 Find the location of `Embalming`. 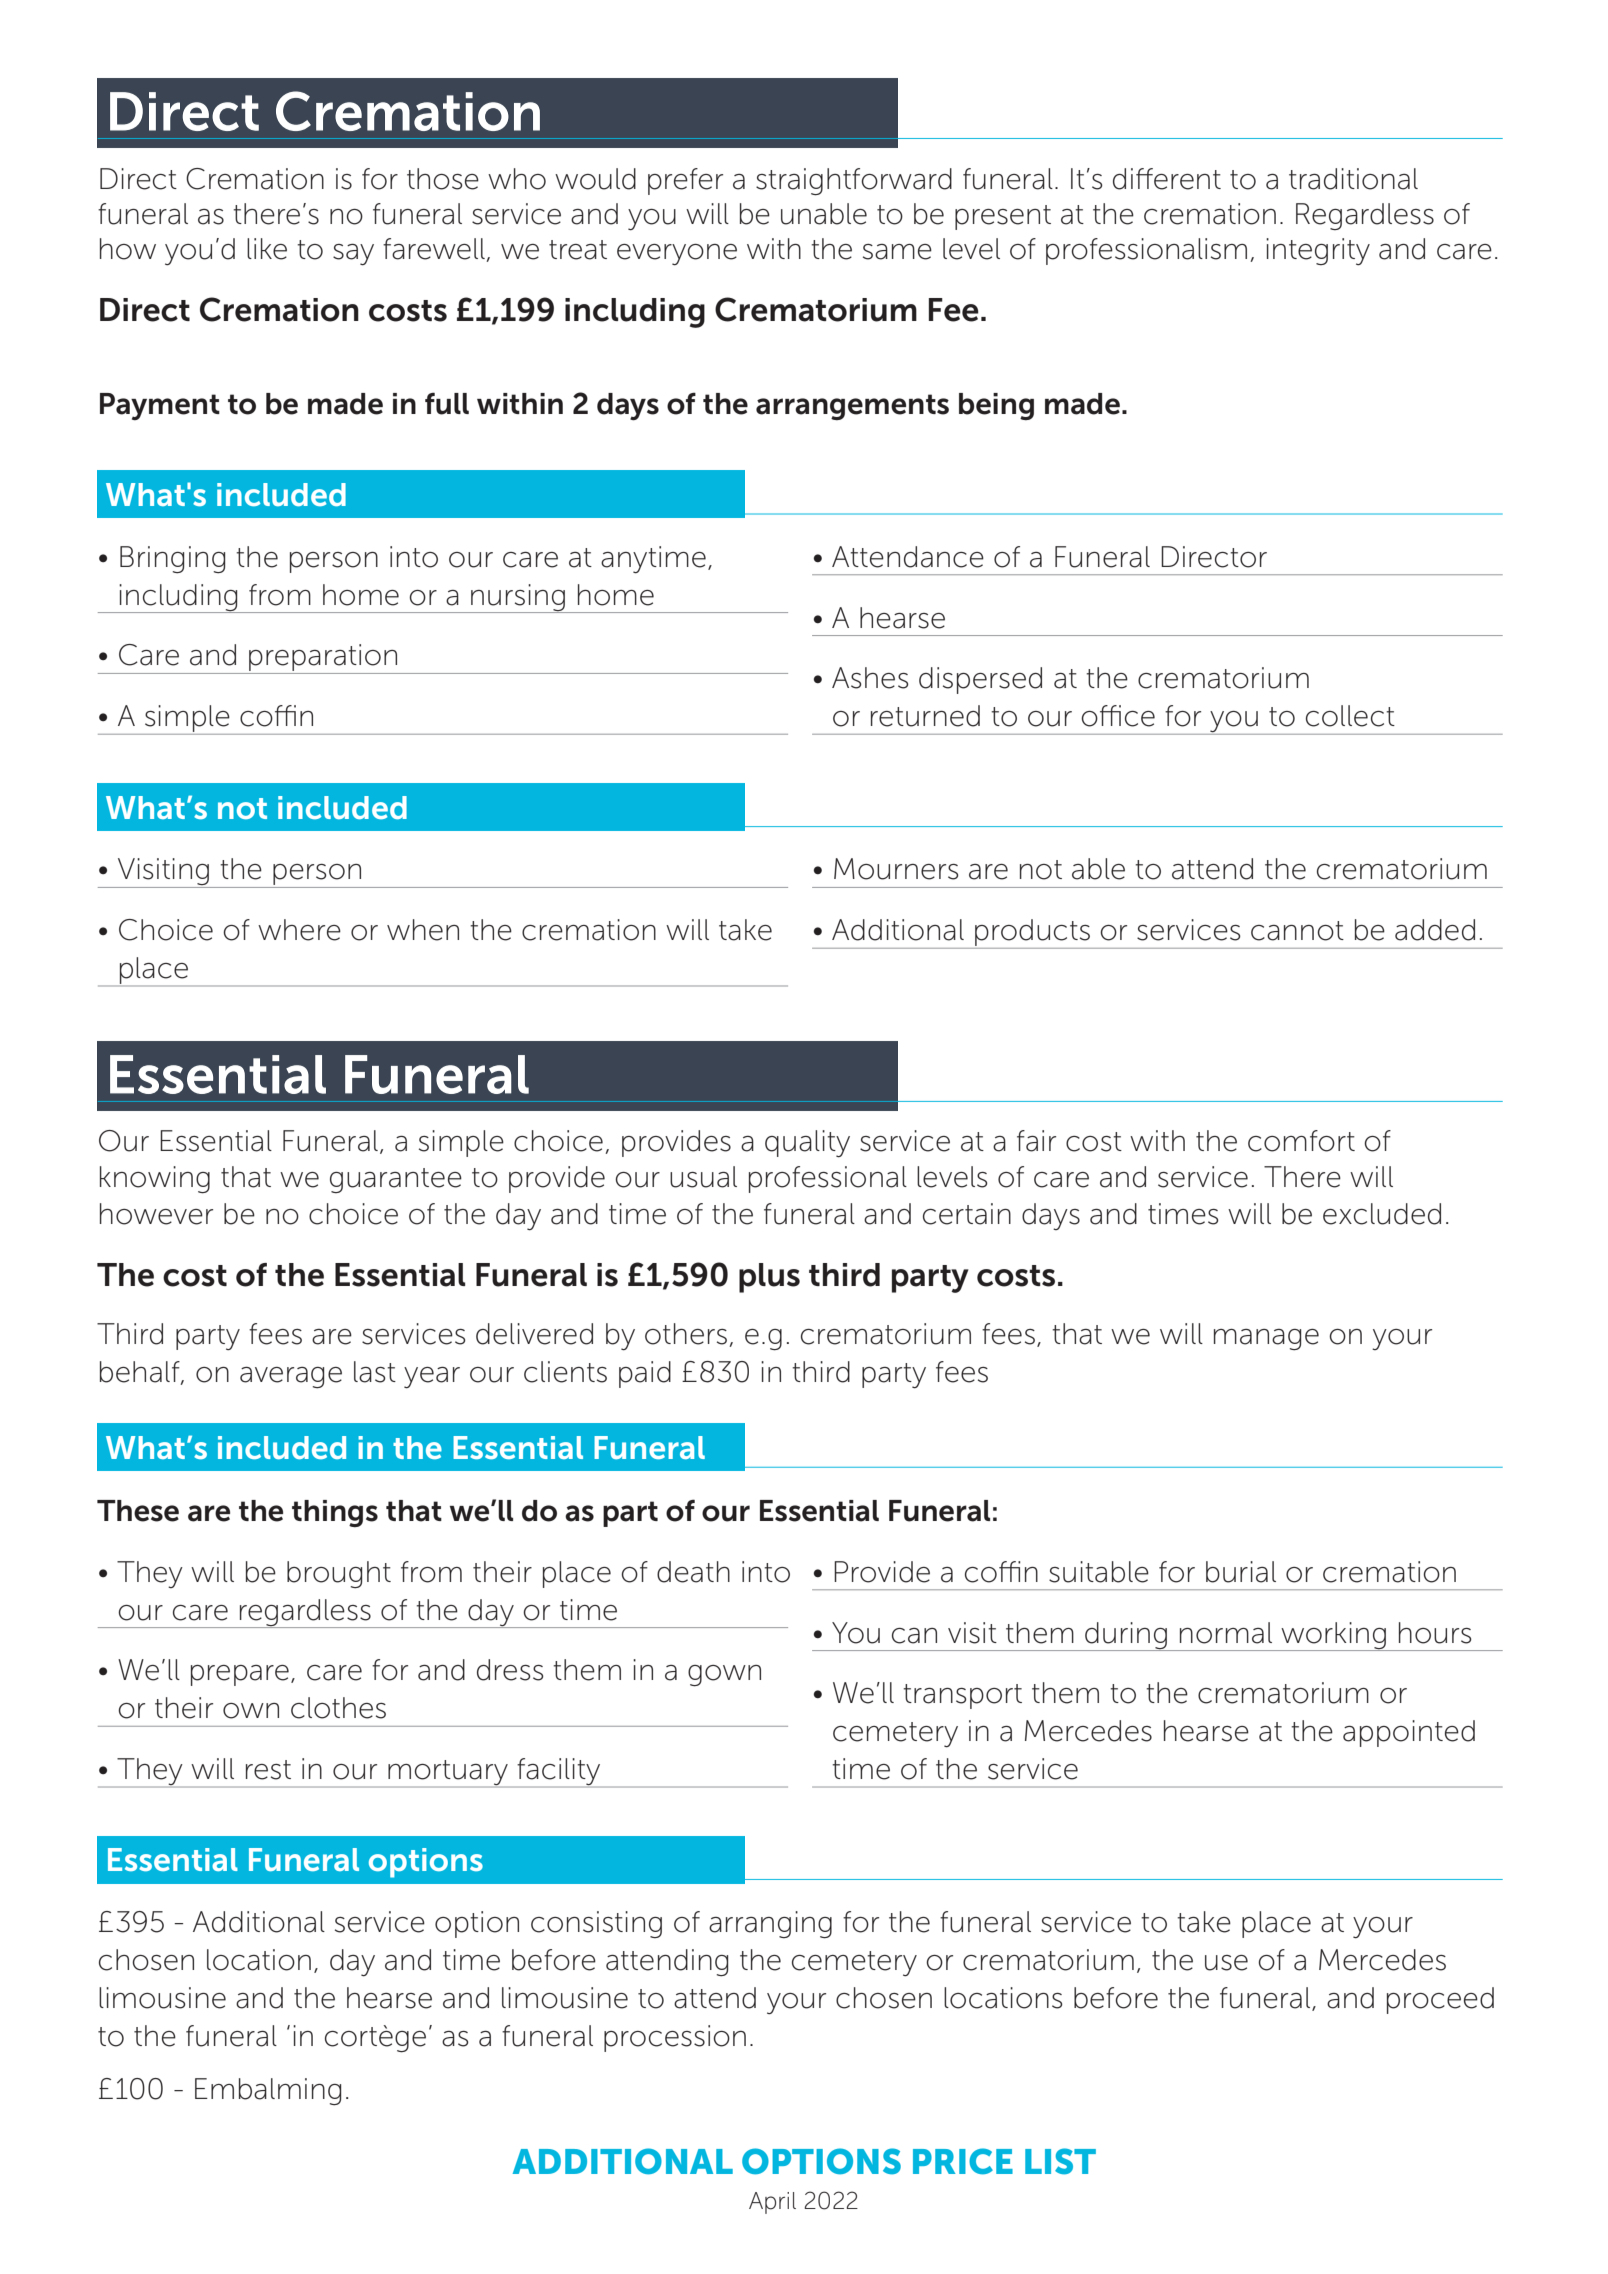

Embalming is located at coordinates (268, 2091).
